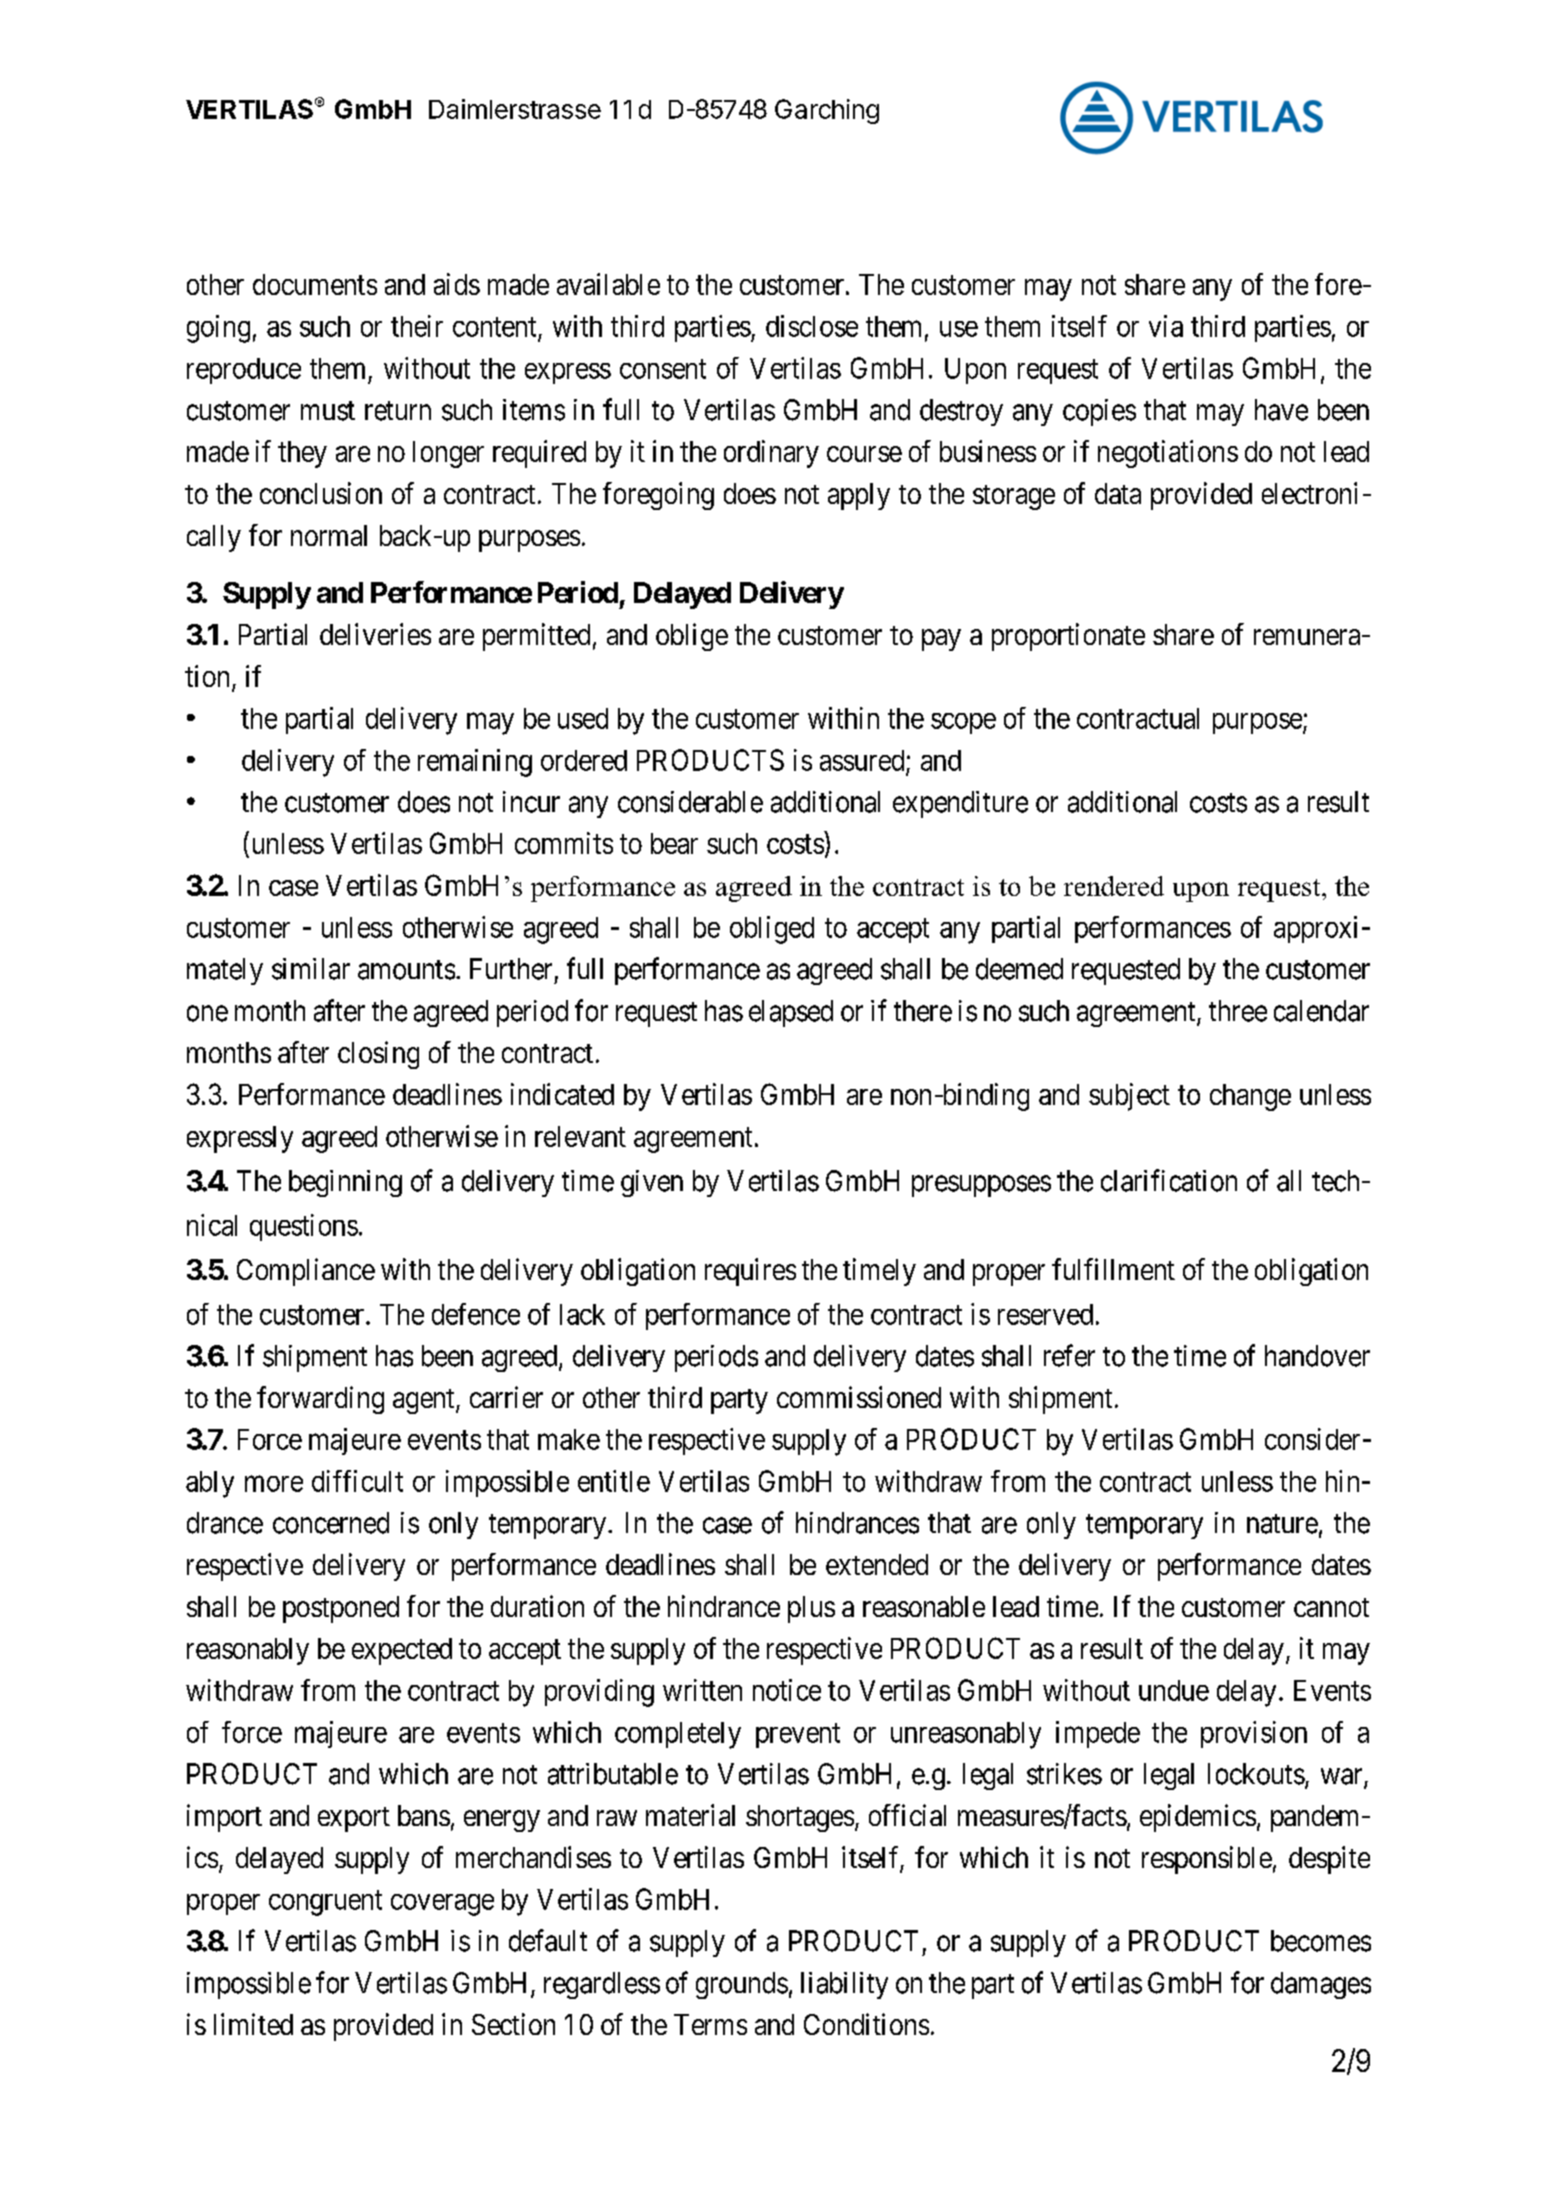 The height and width of the page is (2200, 1555). I want to click on commissioned, so click(859, 1397).
